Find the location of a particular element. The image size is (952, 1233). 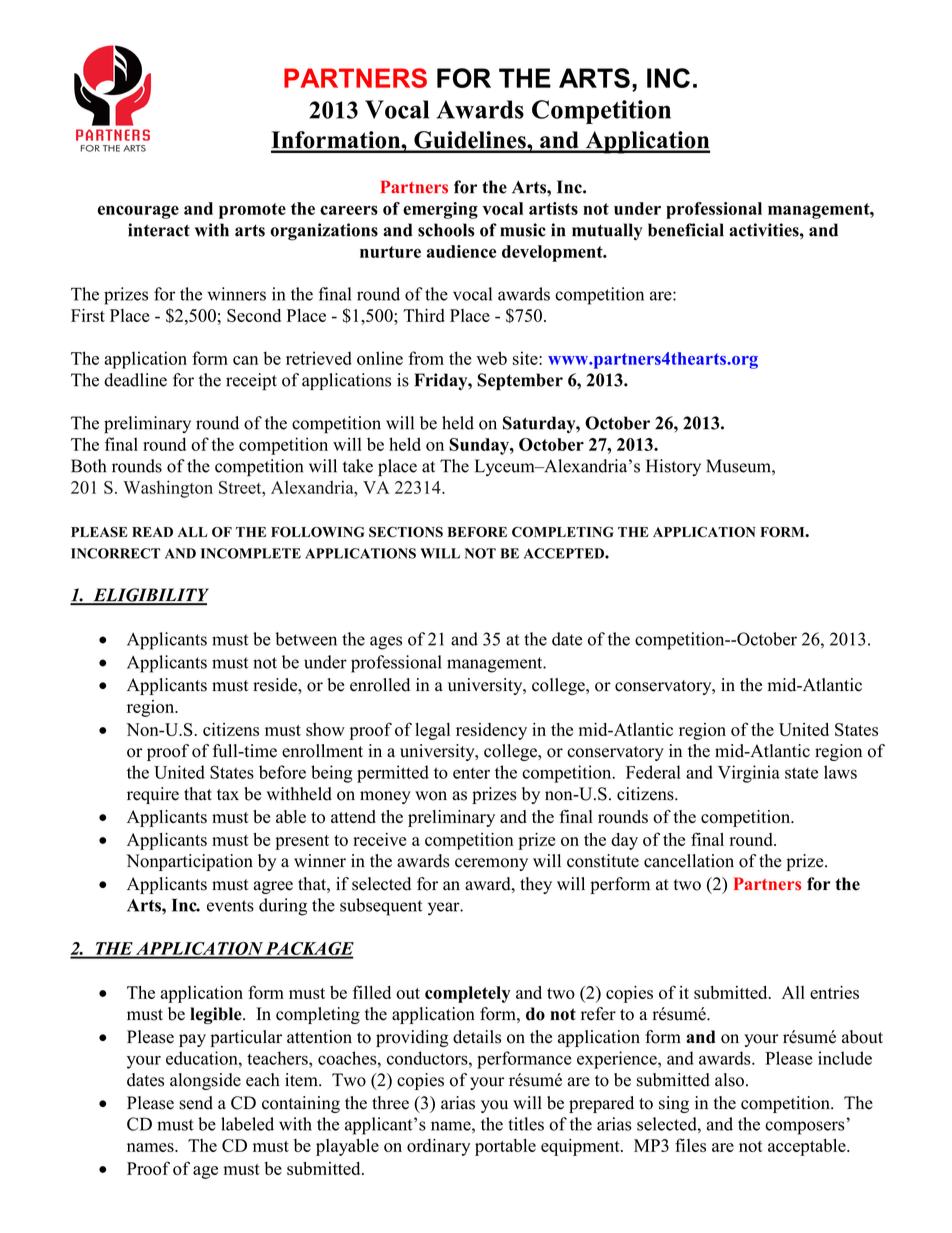

deadline is located at coordinates (135, 380).
